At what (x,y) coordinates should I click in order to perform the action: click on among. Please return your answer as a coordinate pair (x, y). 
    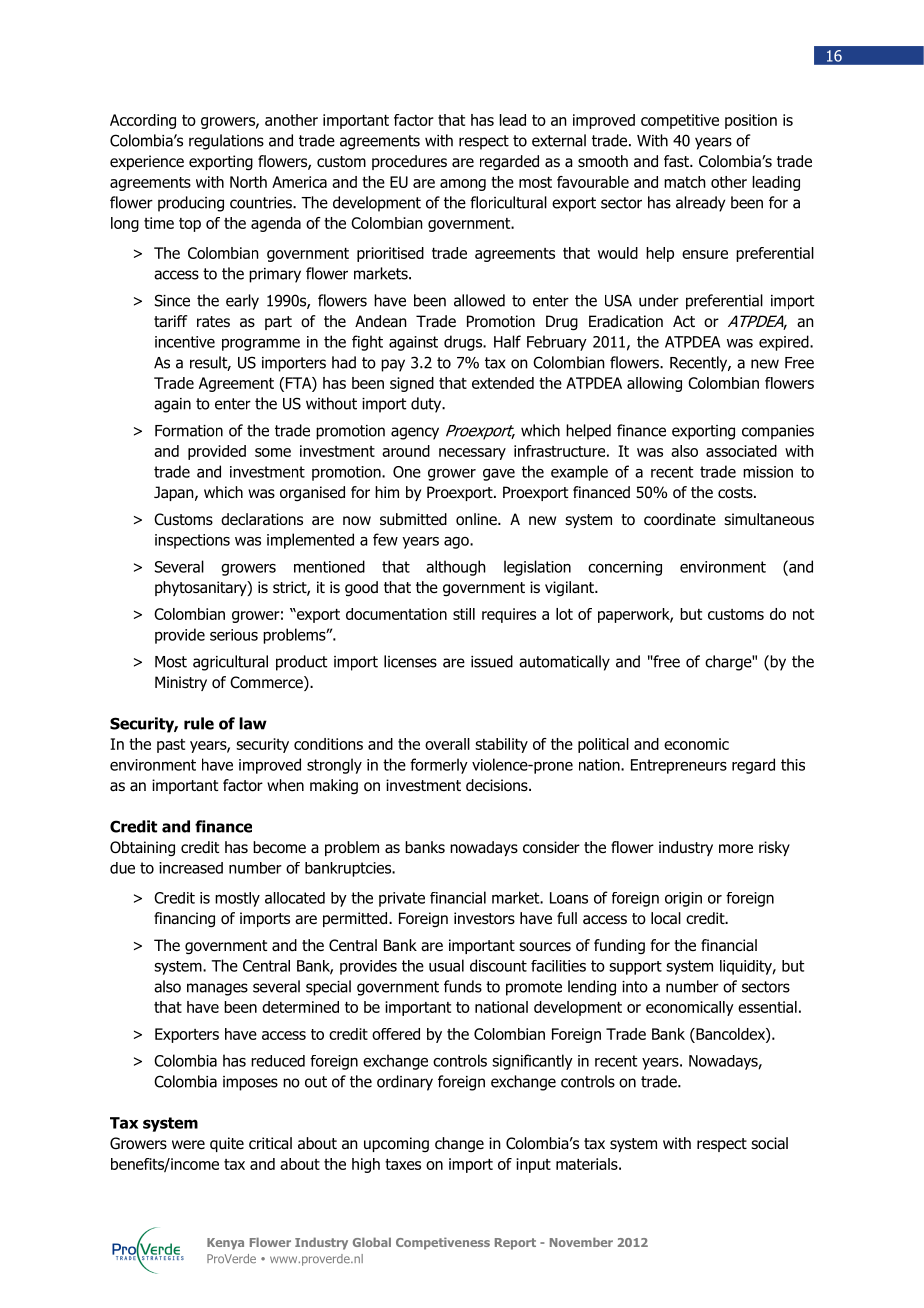
    Looking at the image, I should click on (463, 185).
